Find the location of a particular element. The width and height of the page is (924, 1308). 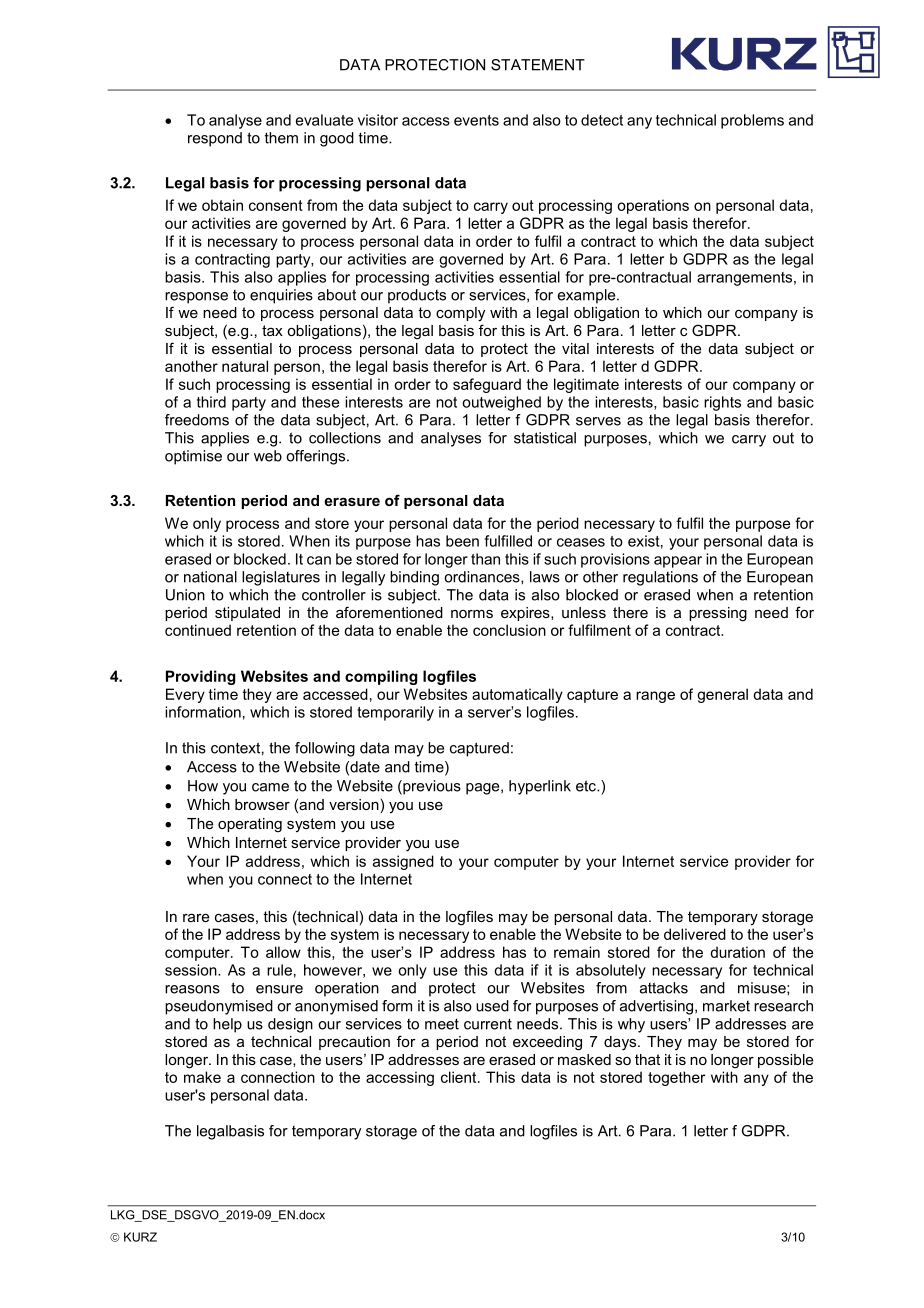

rights is located at coordinates (722, 403).
